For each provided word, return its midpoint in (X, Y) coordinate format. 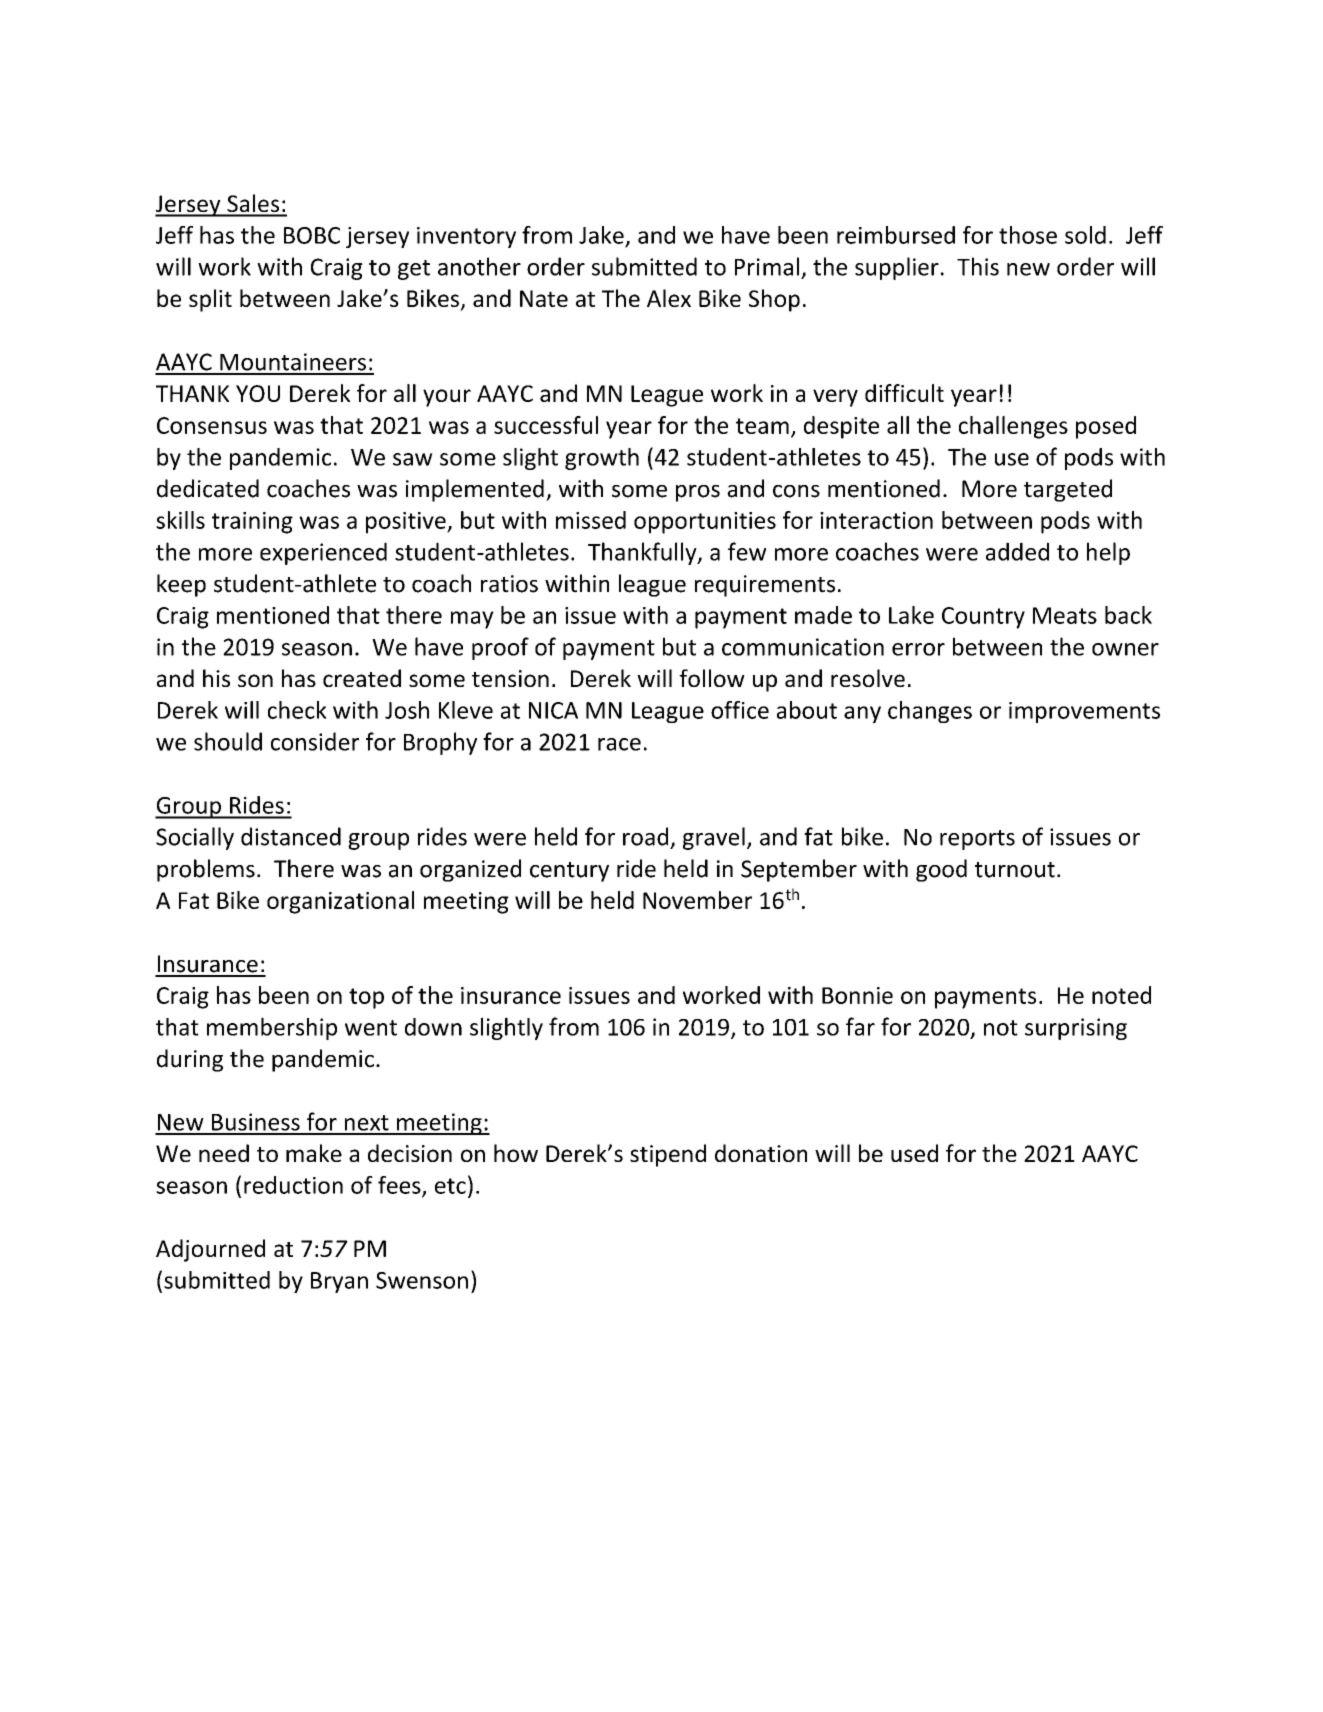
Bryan (339, 1282)
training (252, 523)
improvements (1084, 712)
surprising (1076, 1029)
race (619, 744)
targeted (1068, 490)
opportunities (705, 523)
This (978, 266)
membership (272, 1028)
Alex (669, 298)
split (210, 300)
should (228, 741)
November (697, 900)
